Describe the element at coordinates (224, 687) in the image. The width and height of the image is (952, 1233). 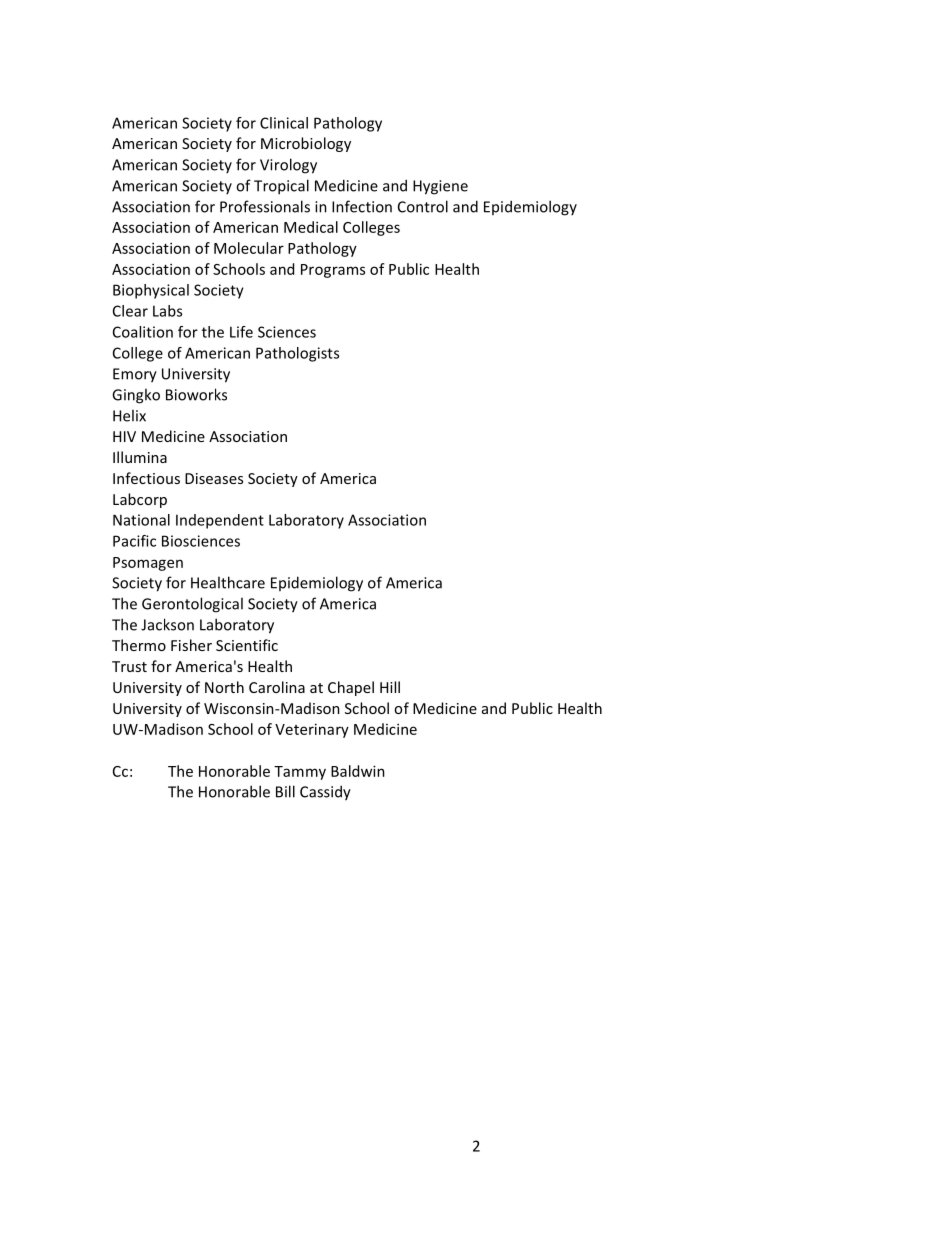
I see `North` at that location.
